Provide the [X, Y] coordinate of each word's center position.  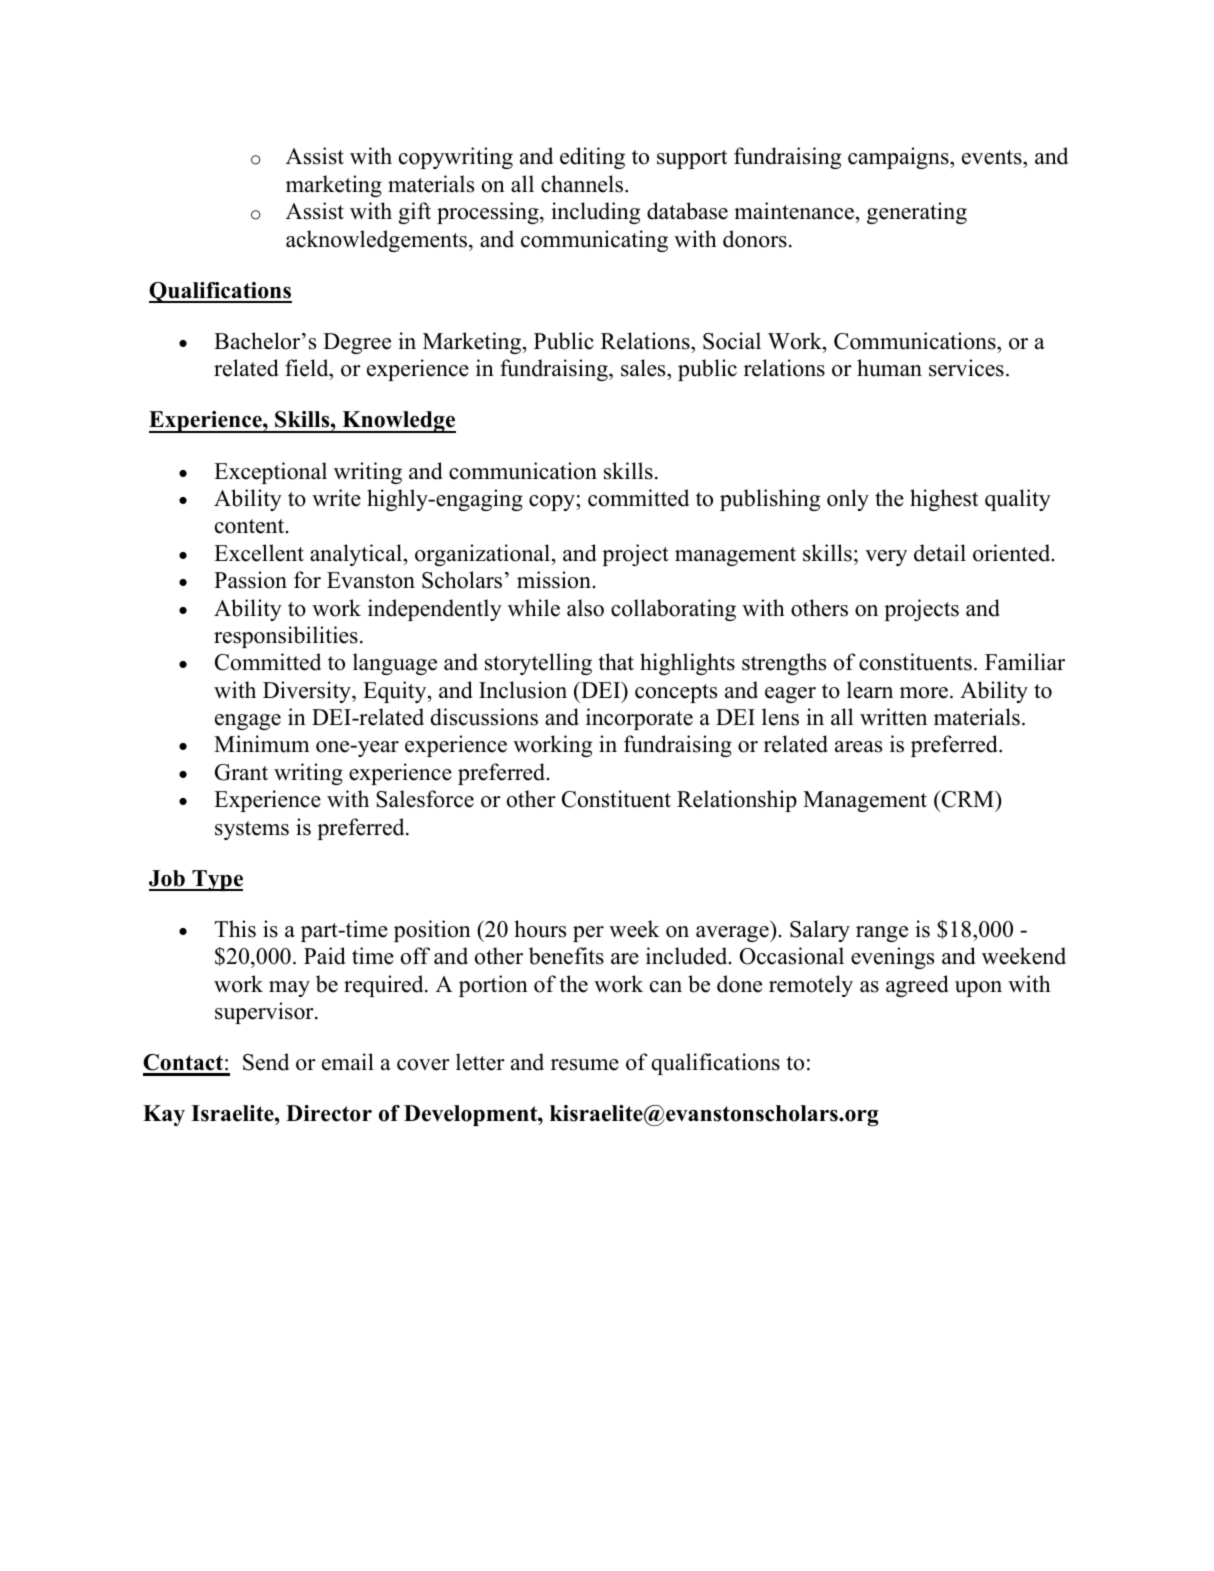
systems [252, 830]
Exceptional [270, 473]
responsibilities [286, 637]
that [616, 661]
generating [917, 213]
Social [732, 341]
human [889, 368]
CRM [968, 799]
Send [266, 1062]
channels [583, 184]
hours [540, 929]
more [924, 693]
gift [415, 213]
